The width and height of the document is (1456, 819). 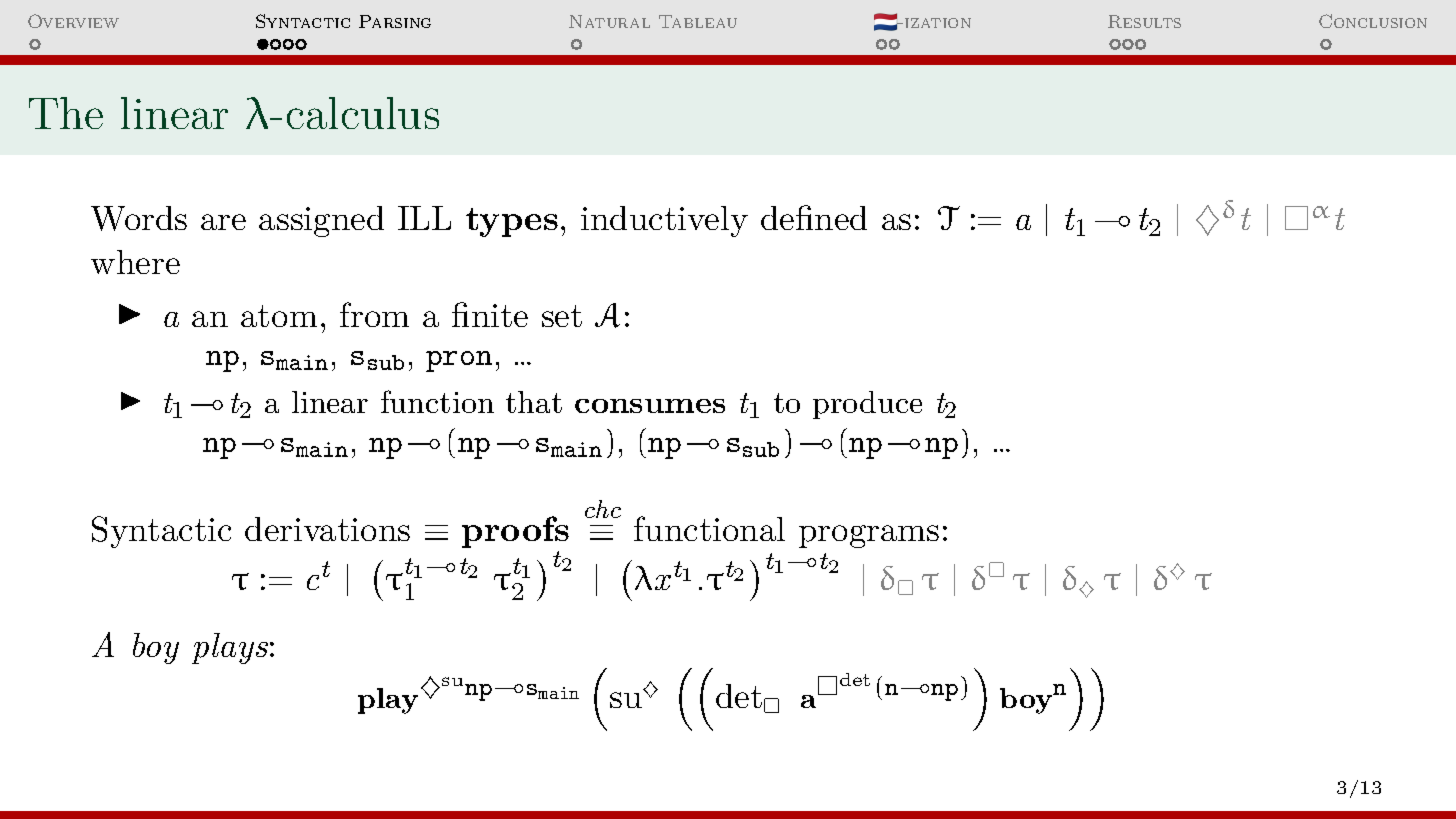 What do you see at coordinates (73, 21) in the document?
I see `Overview` at bounding box center [73, 21].
